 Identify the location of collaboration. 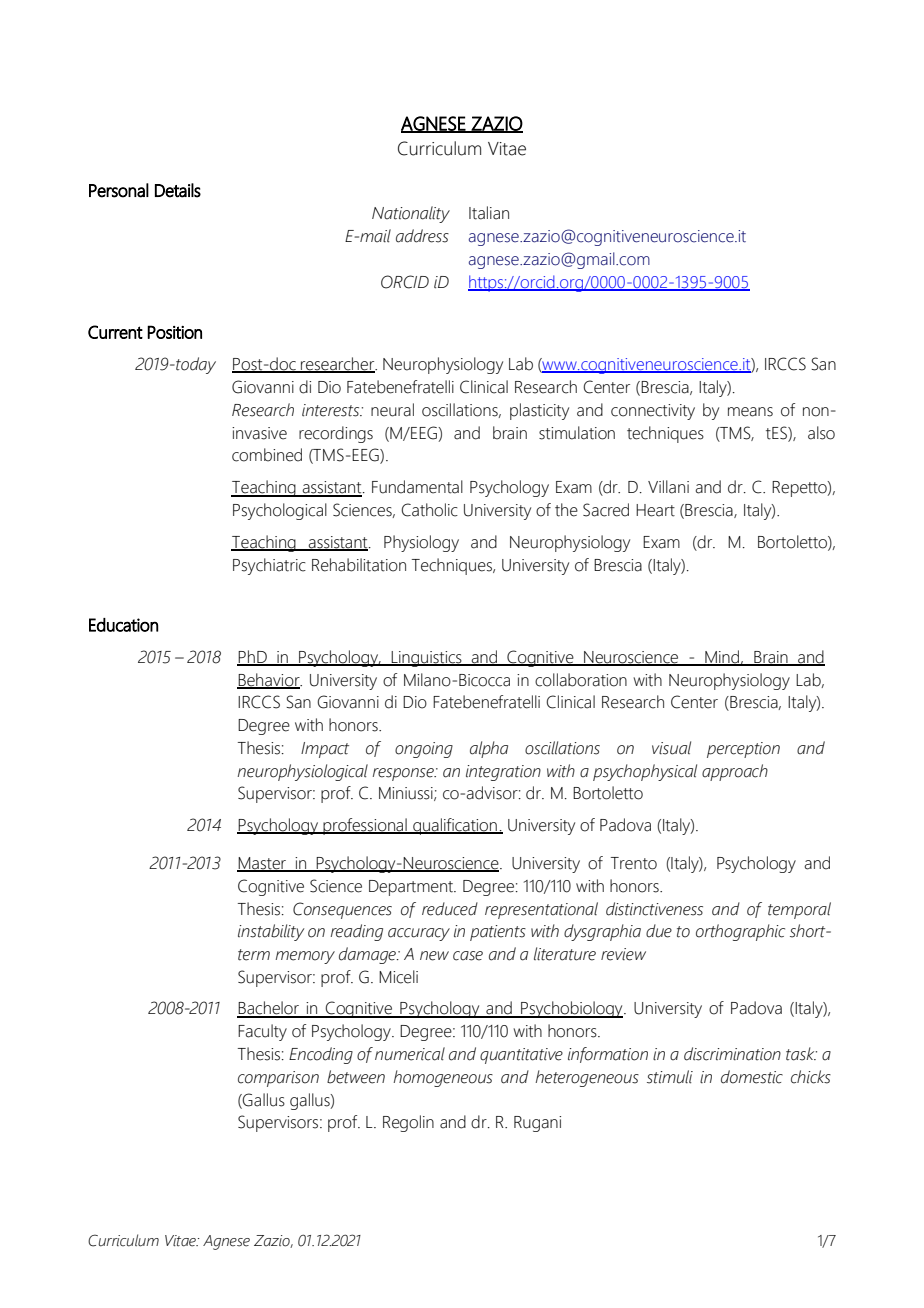
(581, 680).
